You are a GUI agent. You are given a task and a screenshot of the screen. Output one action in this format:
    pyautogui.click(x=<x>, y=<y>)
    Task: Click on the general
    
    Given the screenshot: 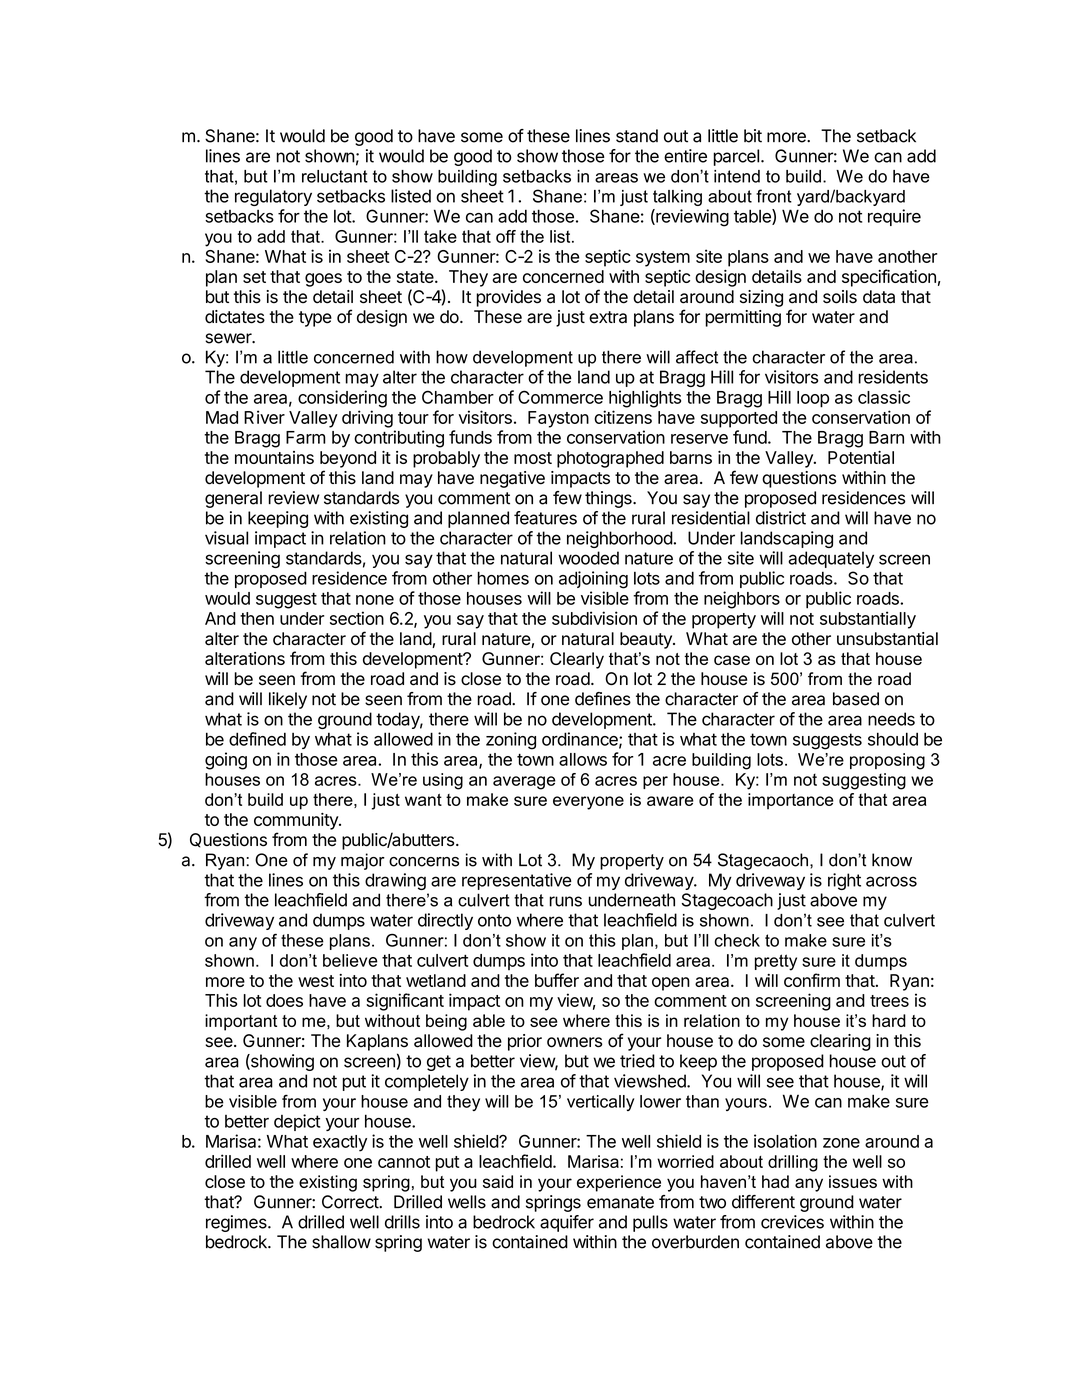 What is the action you would take?
    pyautogui.click(x=233, y=499)
